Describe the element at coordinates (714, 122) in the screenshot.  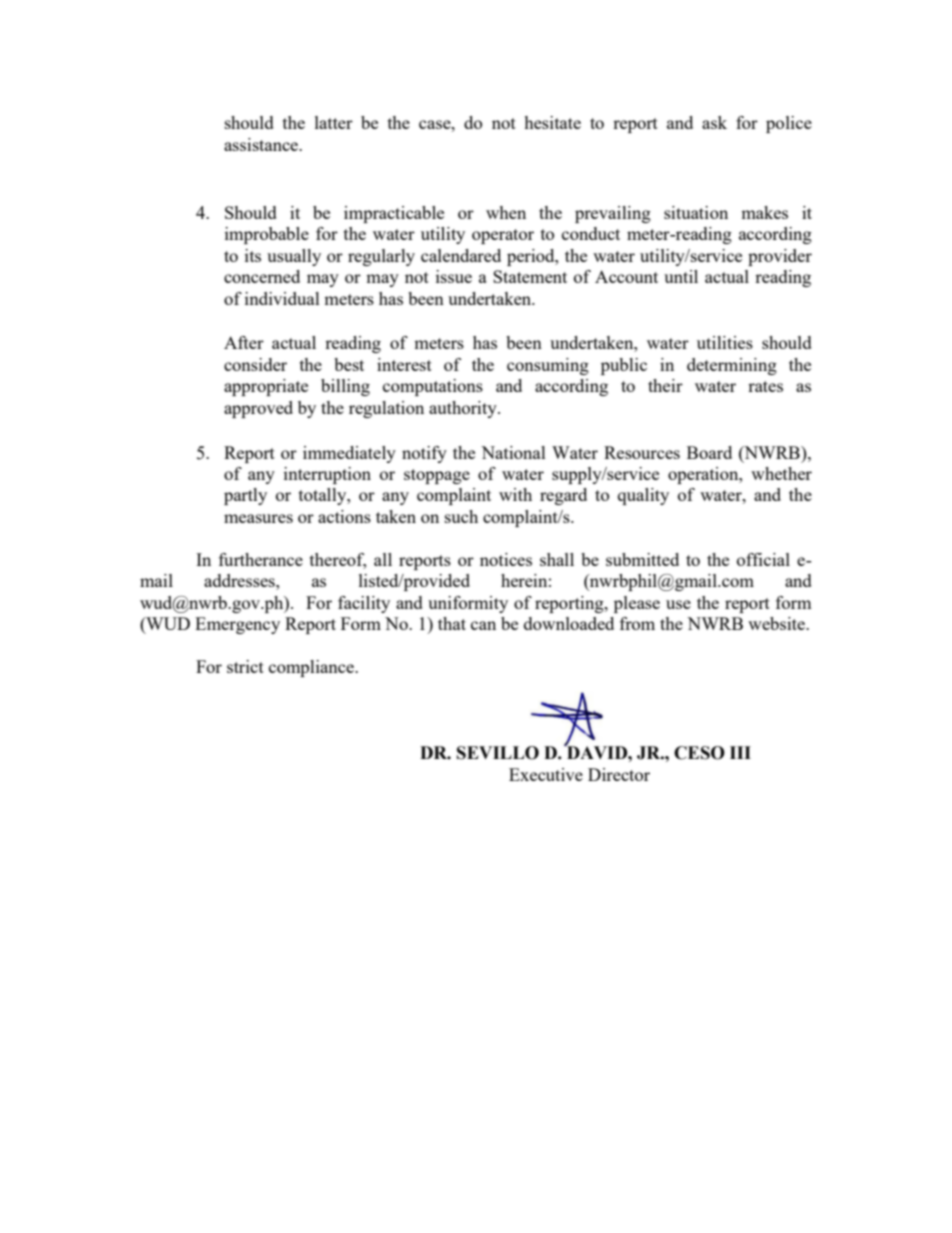
I see `ask` at that location.
